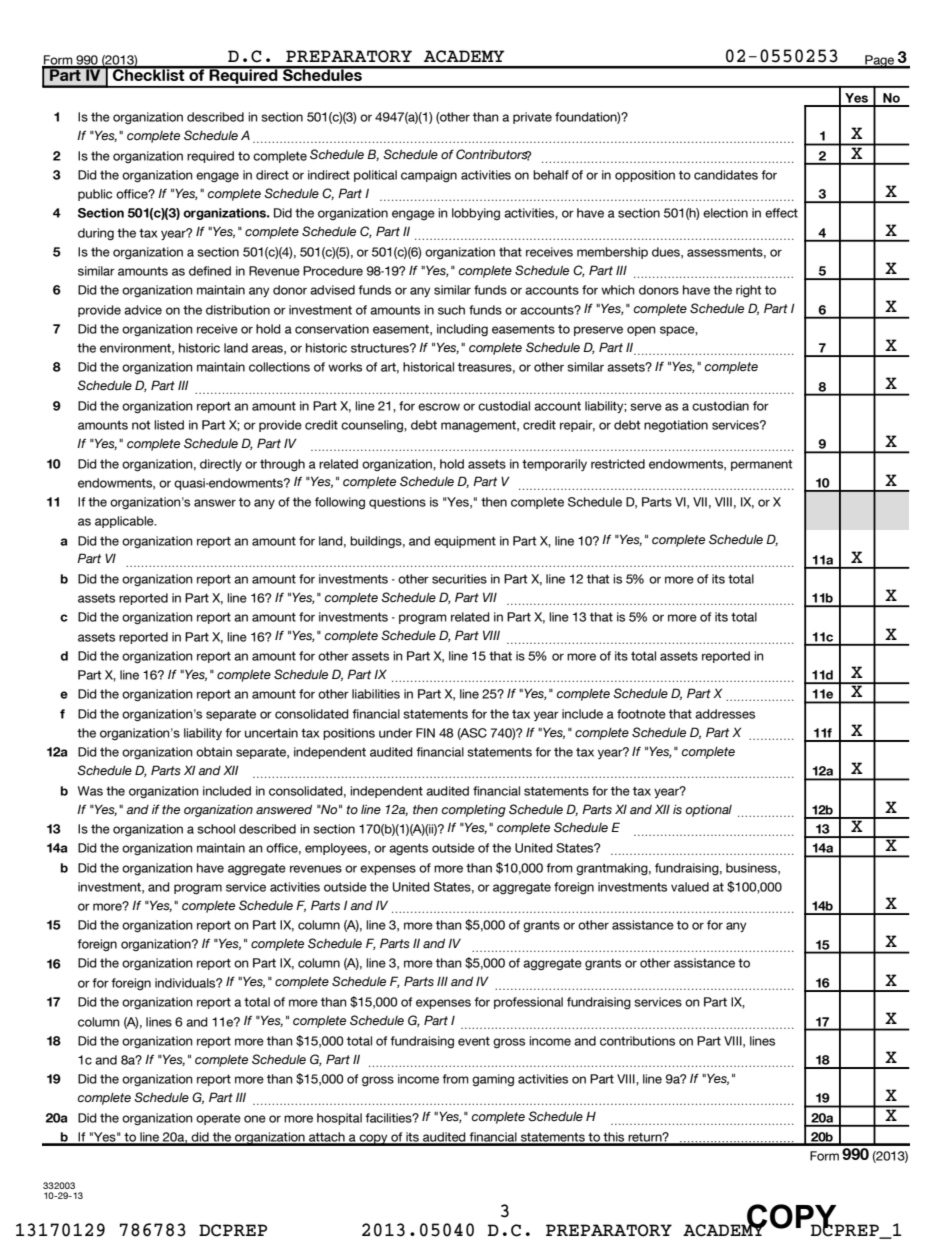 This document has height=1257, width=952. What do you see at coordinates (214, 752) in the document?
I see `obtain` at bounding box center [214, 752].
